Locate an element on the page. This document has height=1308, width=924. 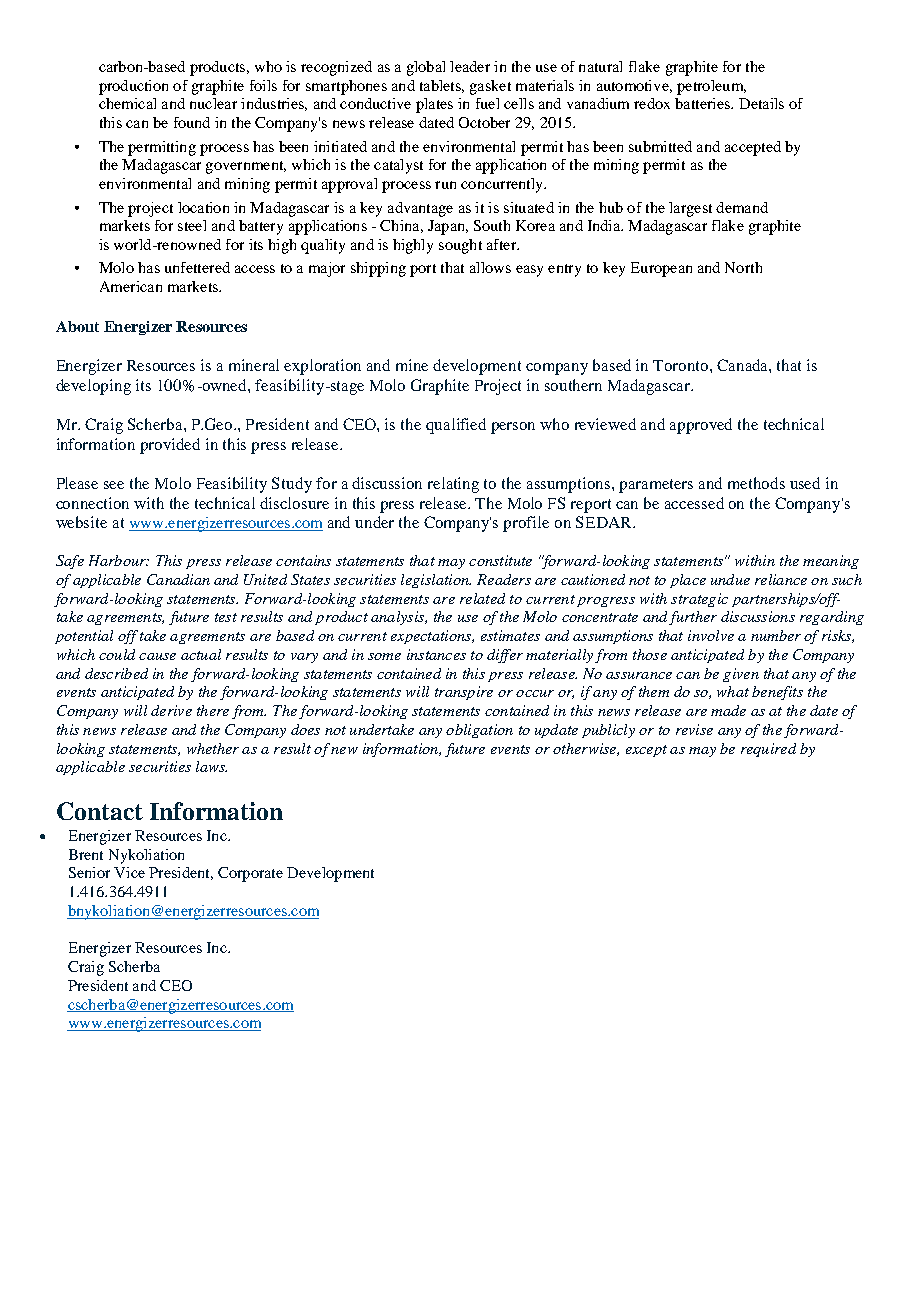
methods is located at coordinates (756, 483).
